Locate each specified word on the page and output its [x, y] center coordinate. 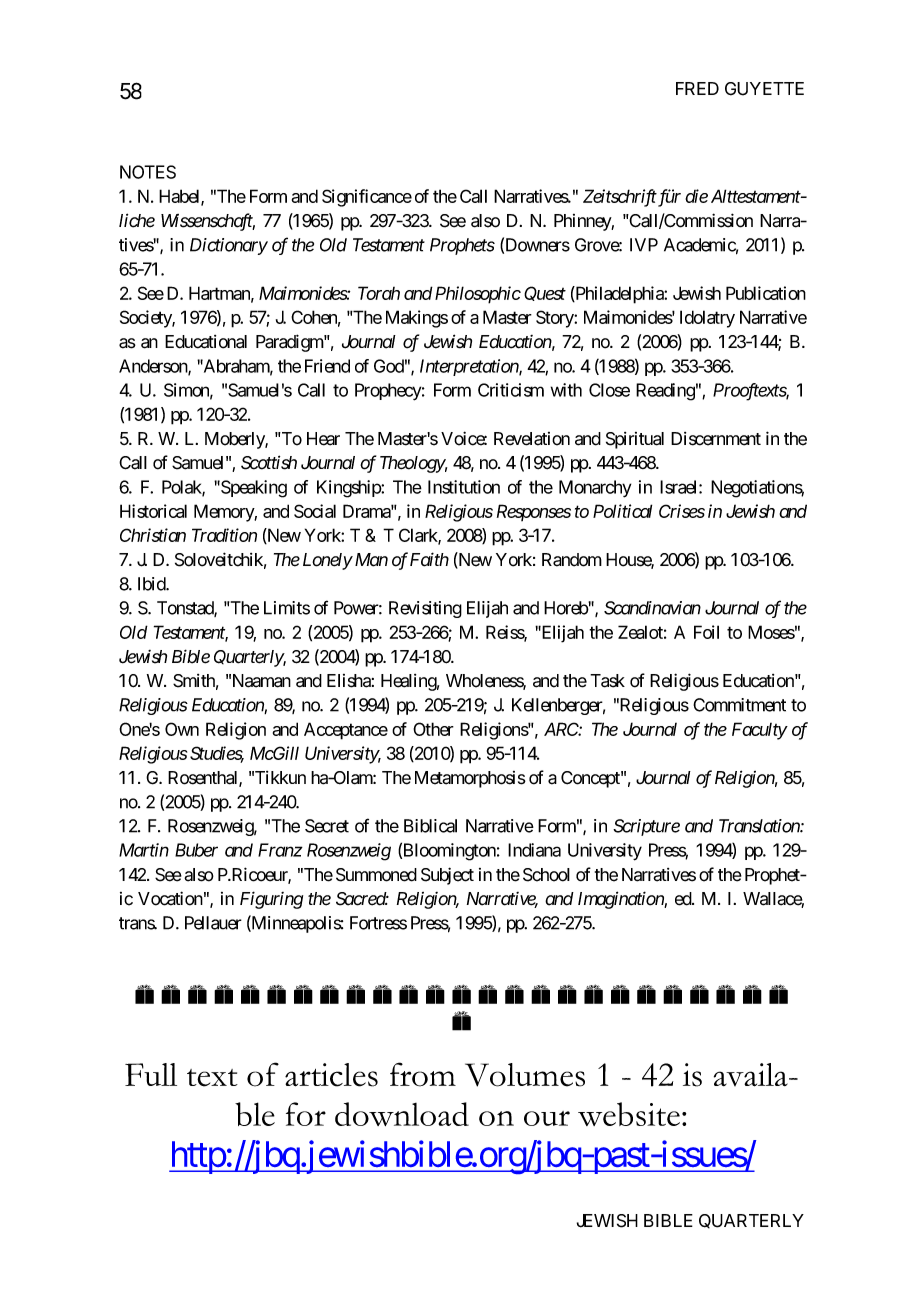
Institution [464, 487]
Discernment [716, 439]
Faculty [759, 731]
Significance [367, 198]
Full [151, 1074]
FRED [697, 88]
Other [433, 729]
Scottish [269, 462]
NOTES [148, 172]
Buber [196, 850]
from [423, 1074]
